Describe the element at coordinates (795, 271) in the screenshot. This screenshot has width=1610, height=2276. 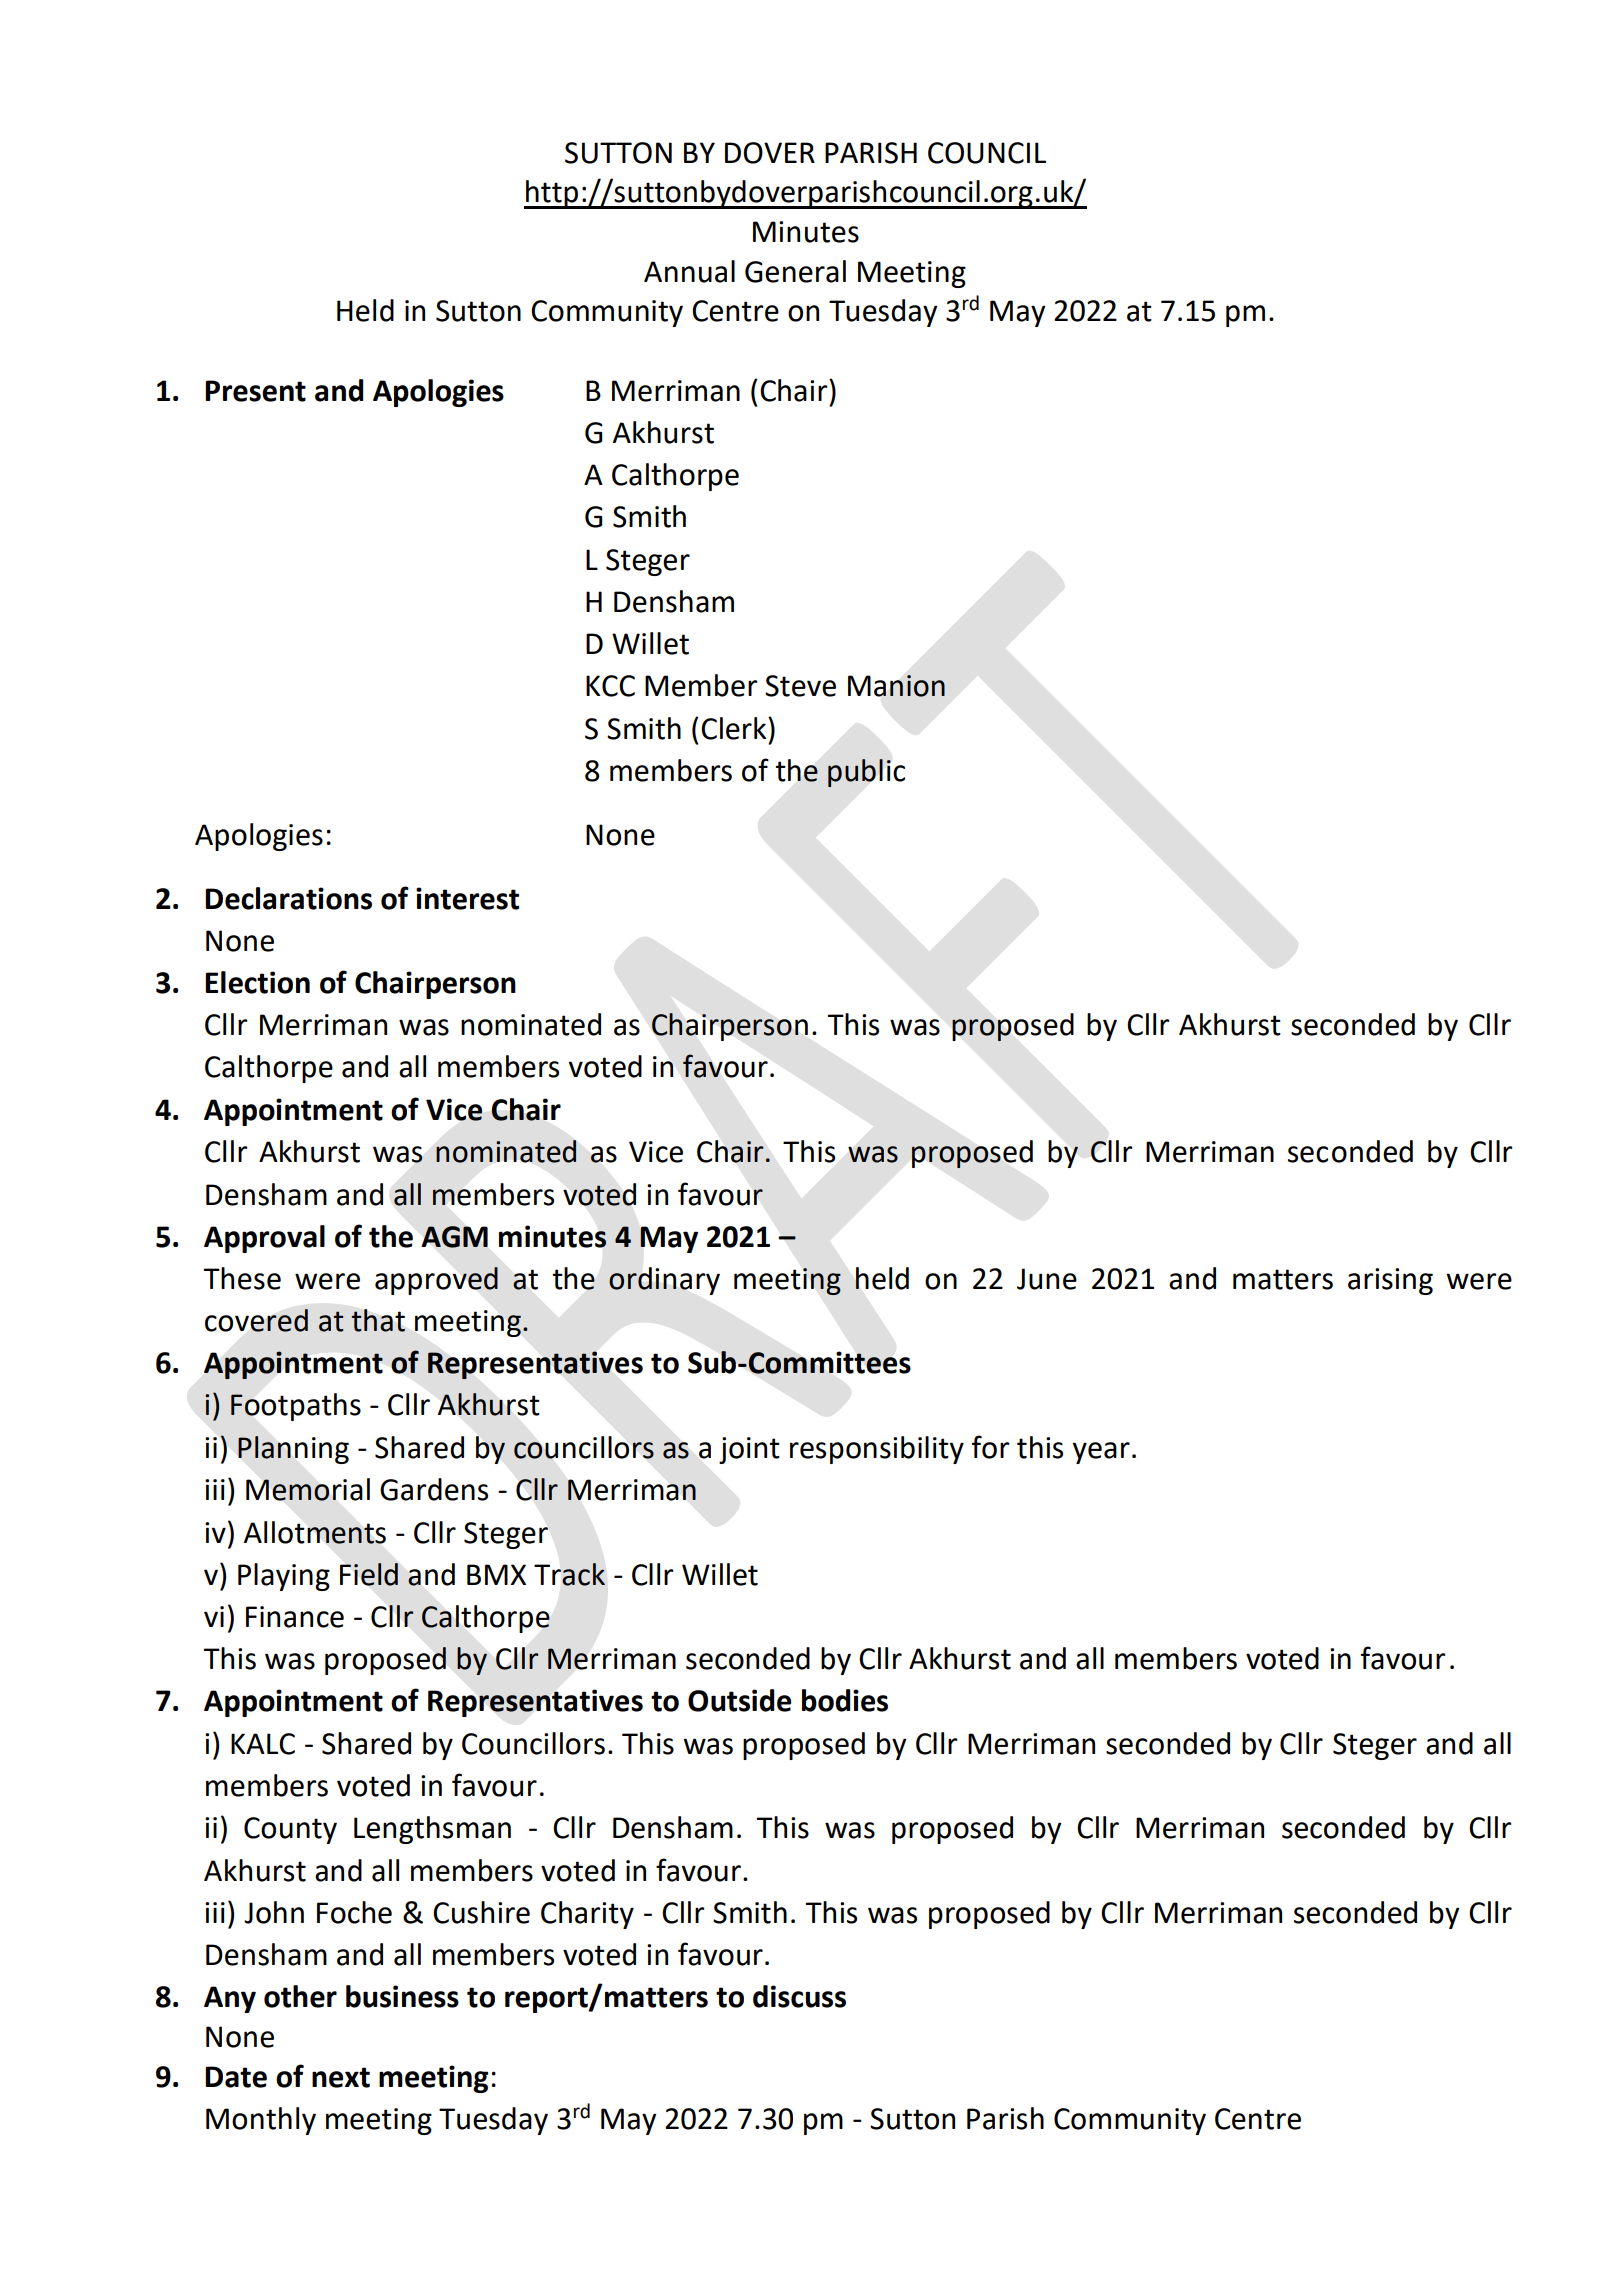
I see `General` at that location.
